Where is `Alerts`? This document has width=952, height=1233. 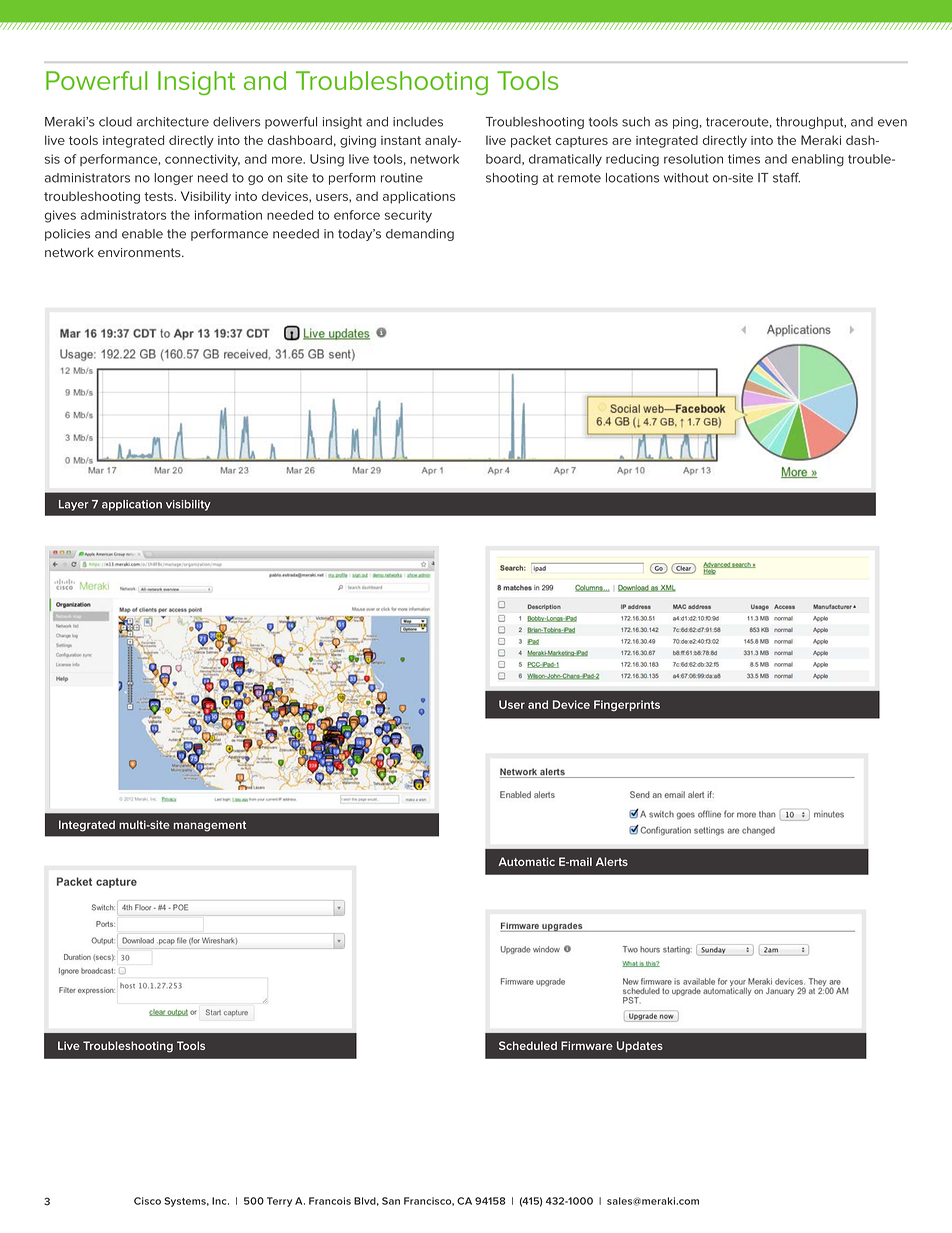
Alerts is located at coordinates (612, 861).
